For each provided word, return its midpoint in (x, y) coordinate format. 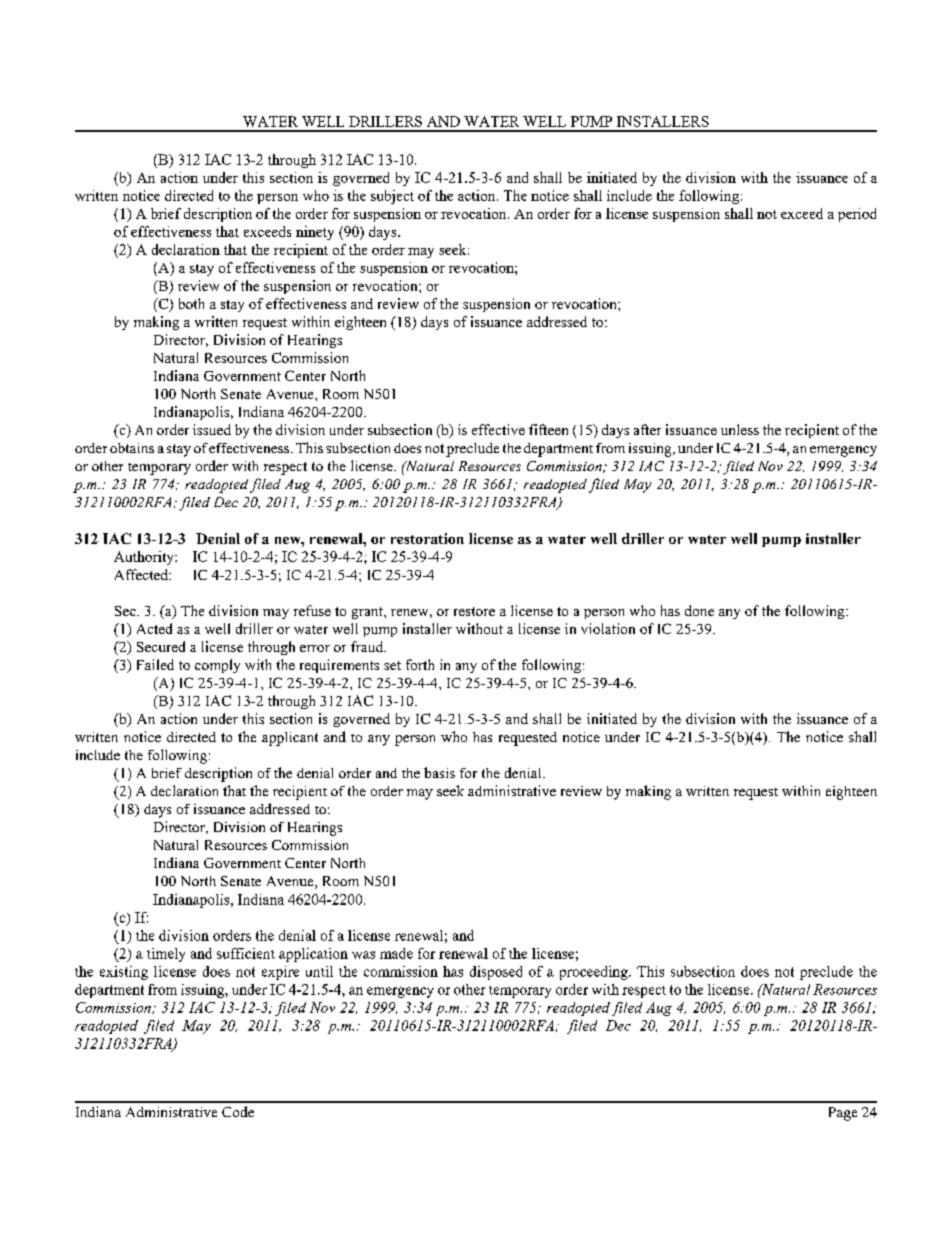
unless (740, 429)
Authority (145, 558)
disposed (496, 973)
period (857, 215)
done (699, 610)
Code (238, 1111)
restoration (427, 538)
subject (392, 197)
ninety (315, 233)
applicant (290, 739)
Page (843, 1114)
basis (439, 772)
